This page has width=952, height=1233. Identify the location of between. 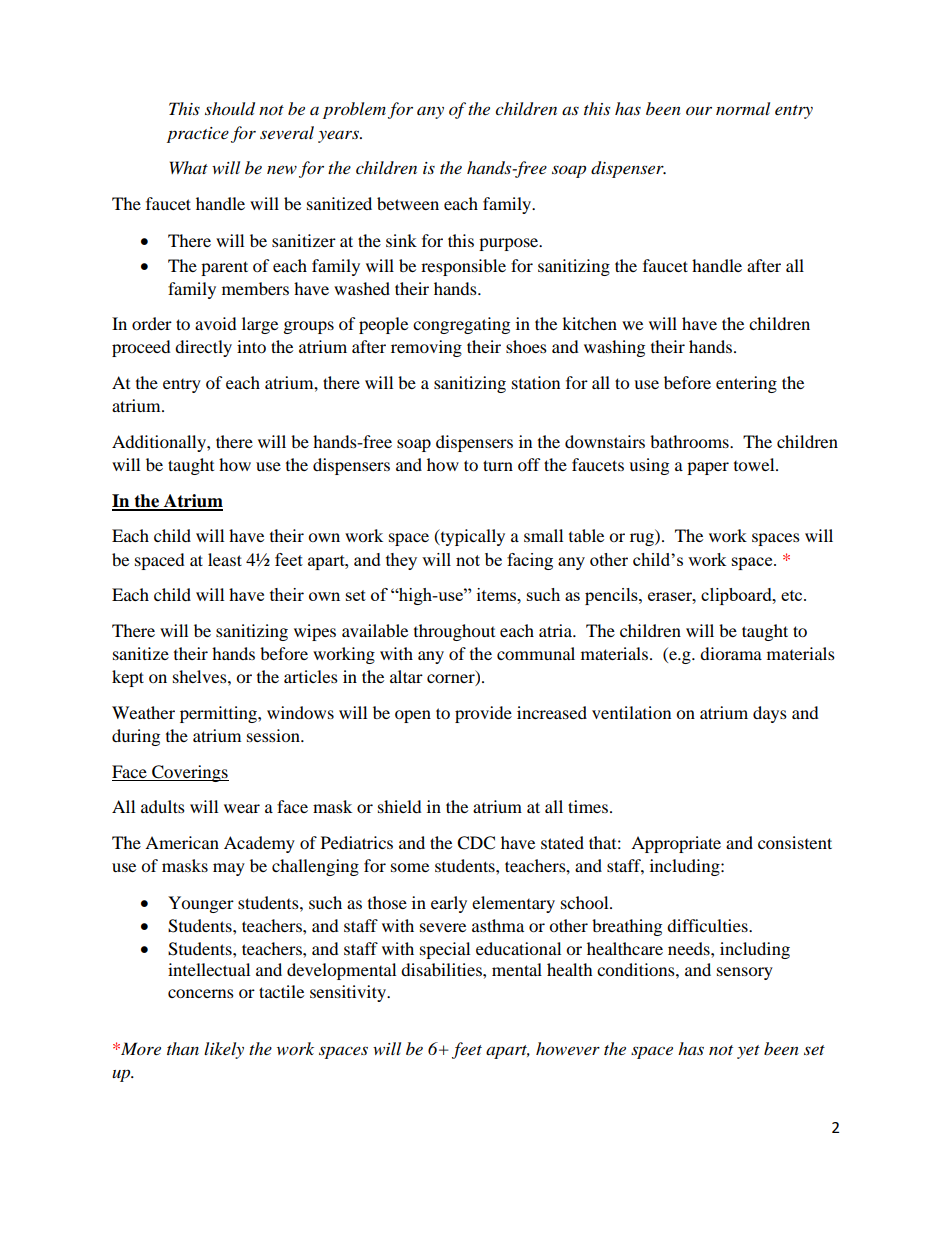
(408, 203).
